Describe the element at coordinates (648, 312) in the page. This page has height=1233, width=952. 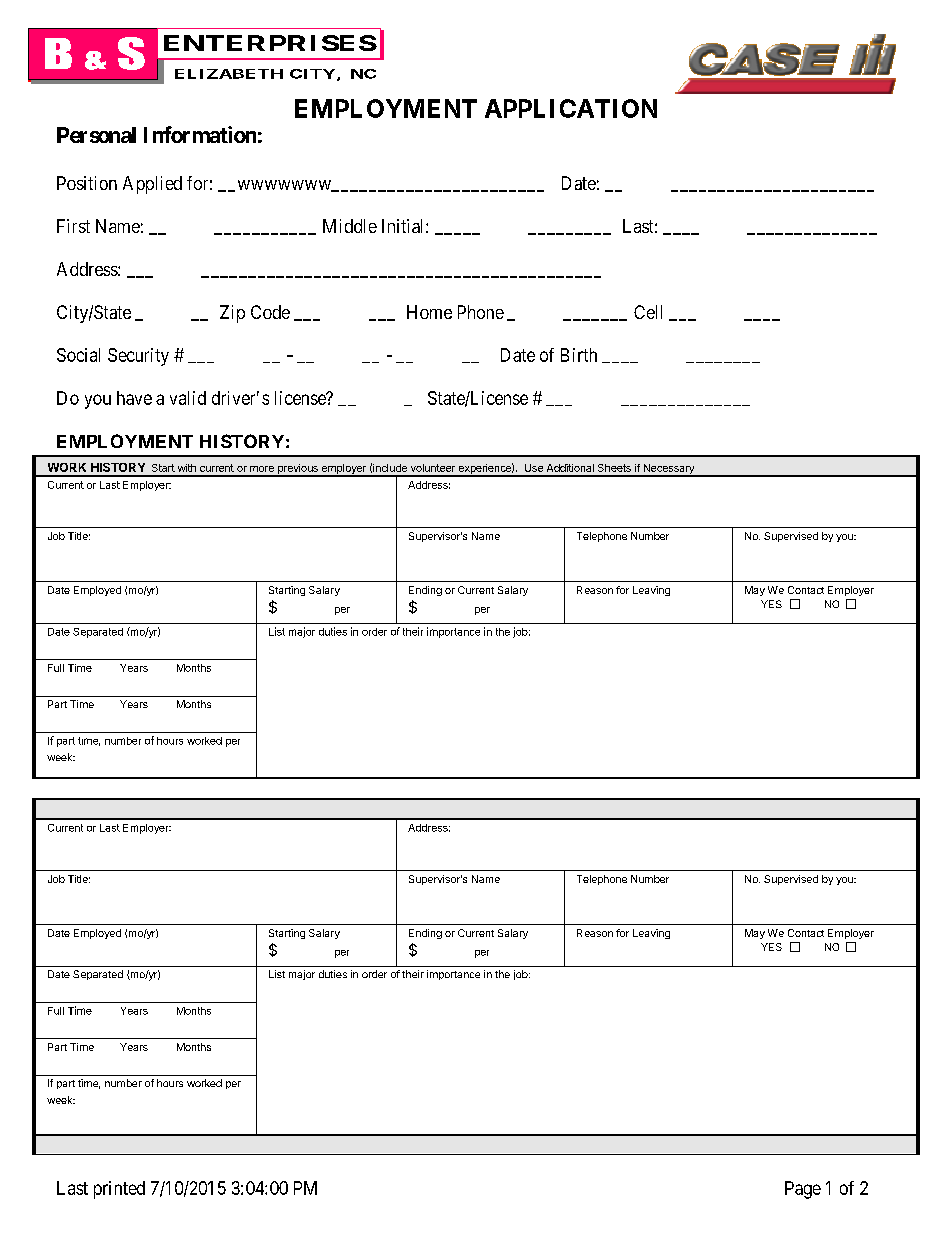
I see `Cell` at that location.
